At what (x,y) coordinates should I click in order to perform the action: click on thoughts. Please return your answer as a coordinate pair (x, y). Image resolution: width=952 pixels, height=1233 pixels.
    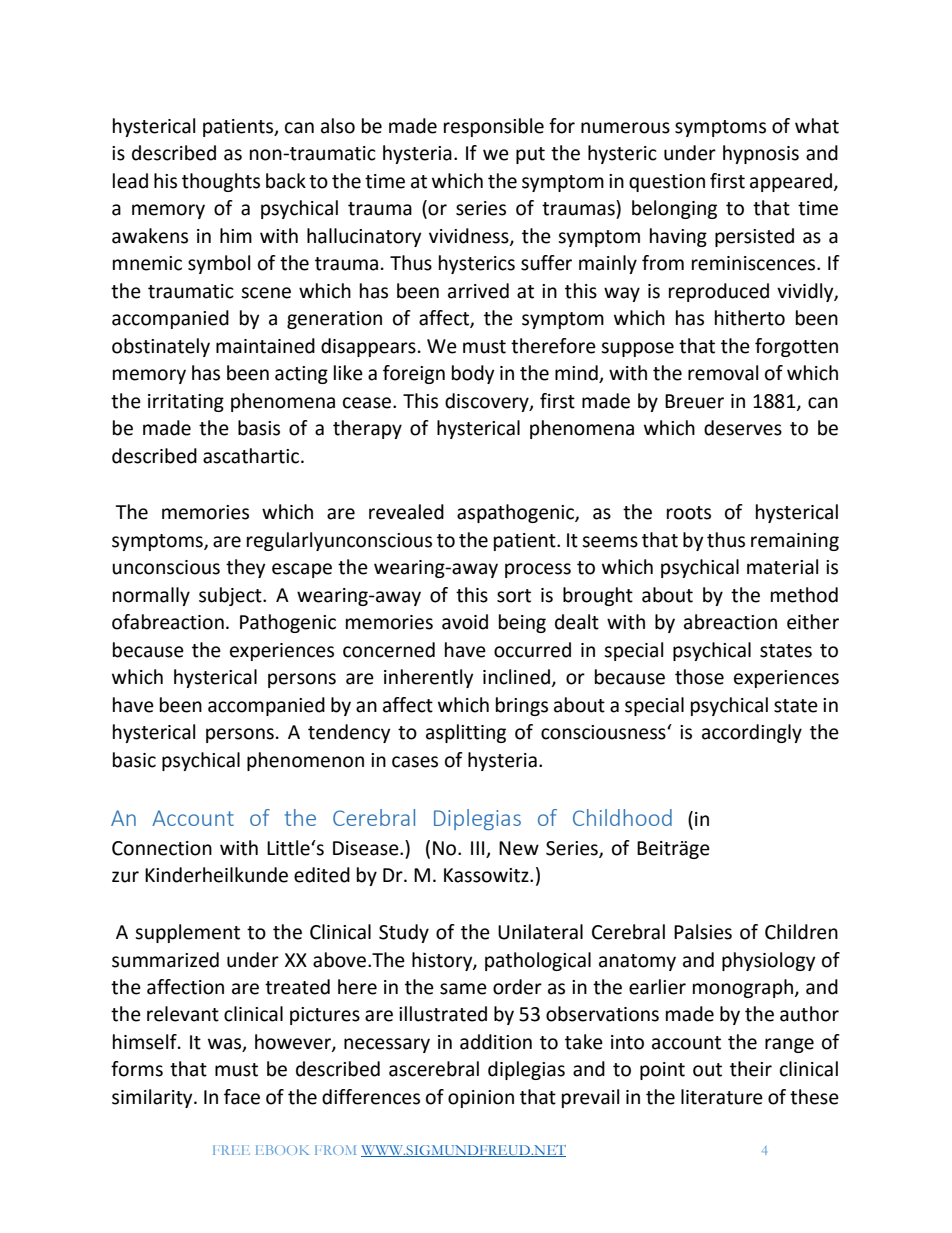
    Looking at the image, I should click on (221, 182).
